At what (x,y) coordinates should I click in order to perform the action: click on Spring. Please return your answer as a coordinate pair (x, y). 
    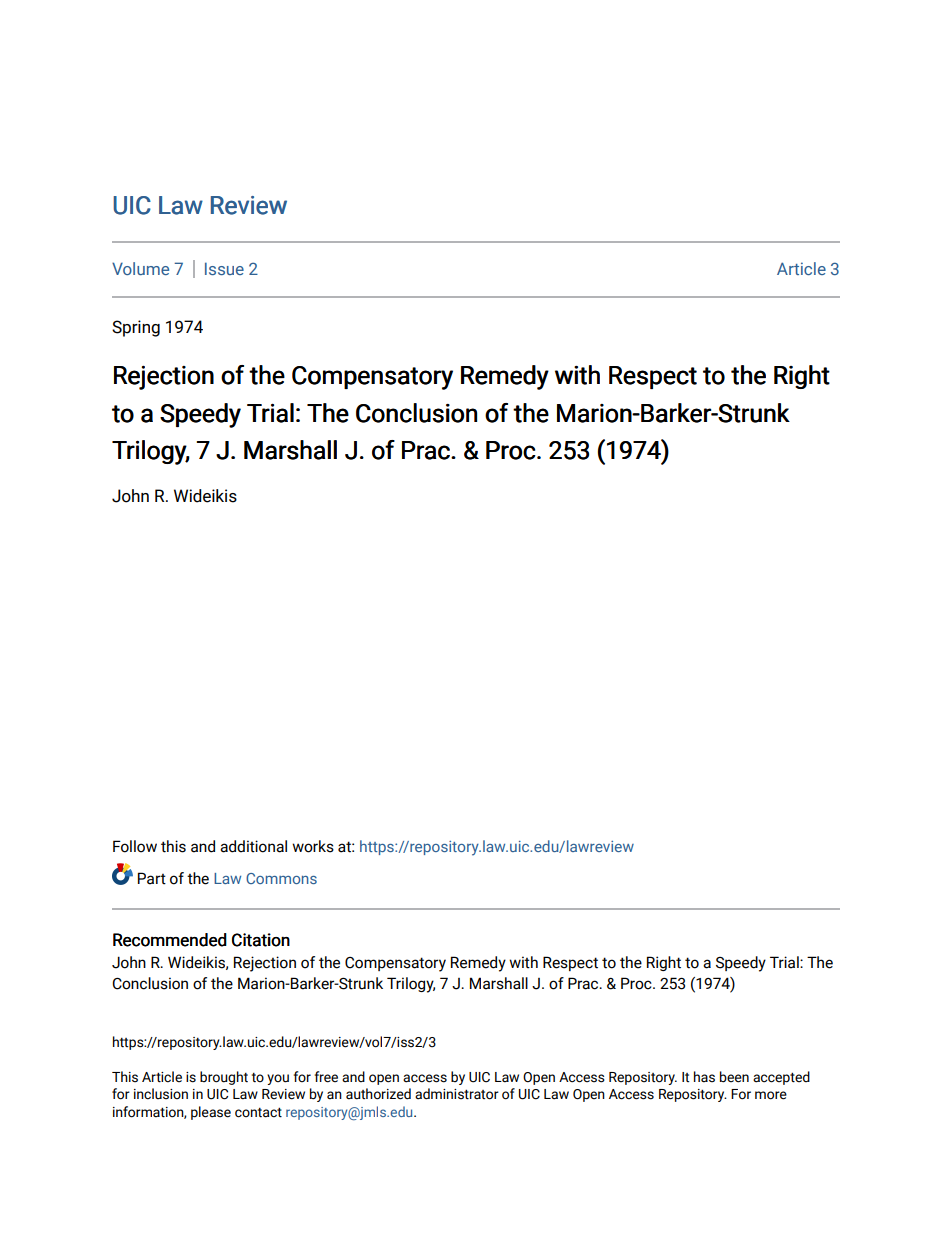
    Looking at the image, I should click on (136, 328).
